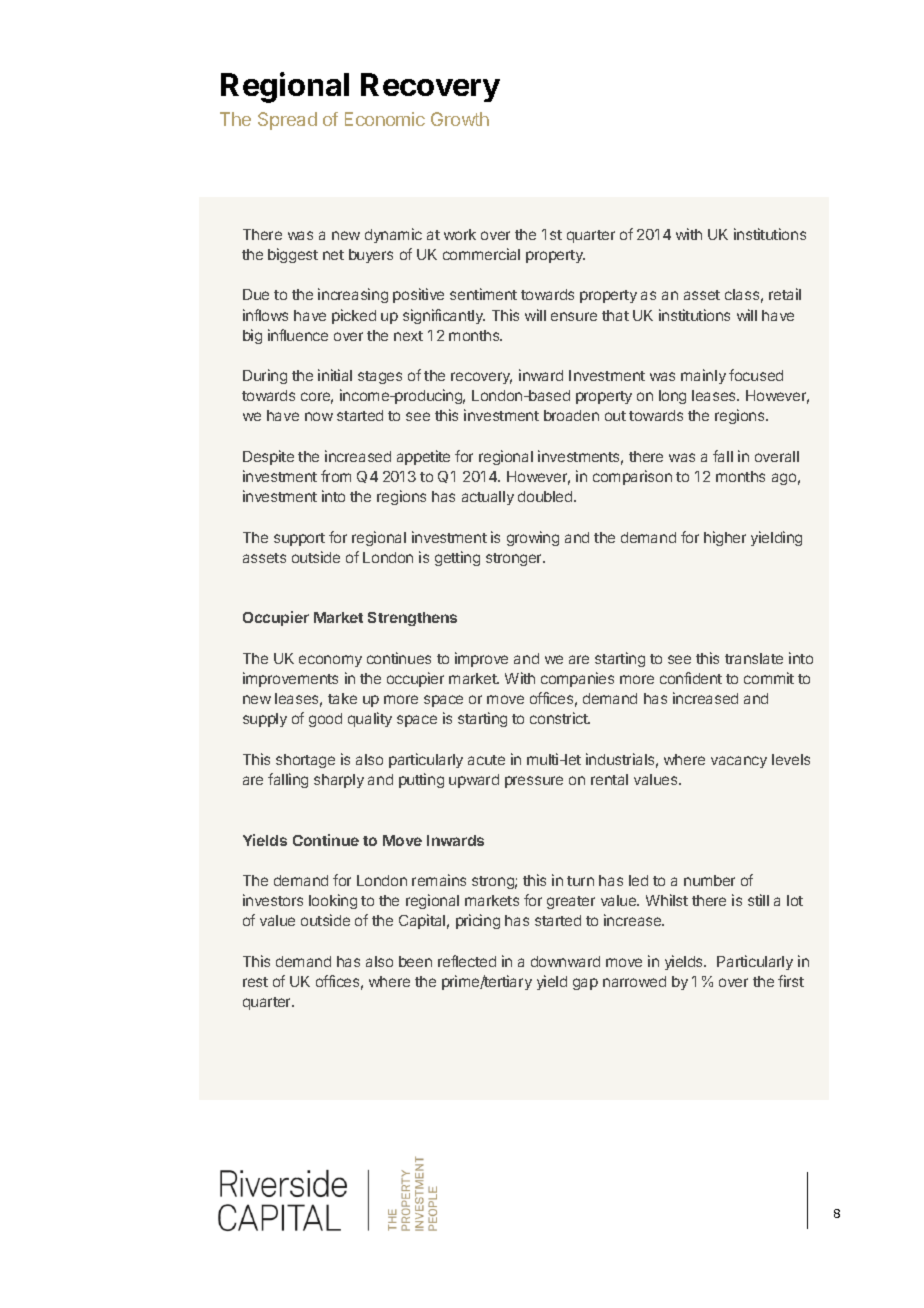 The width and height of the screenshot is (924, 1308). What do you see at coordinates (460, 119) in the screenshot?
I see `Growth` at bounding box center [460, 119].
